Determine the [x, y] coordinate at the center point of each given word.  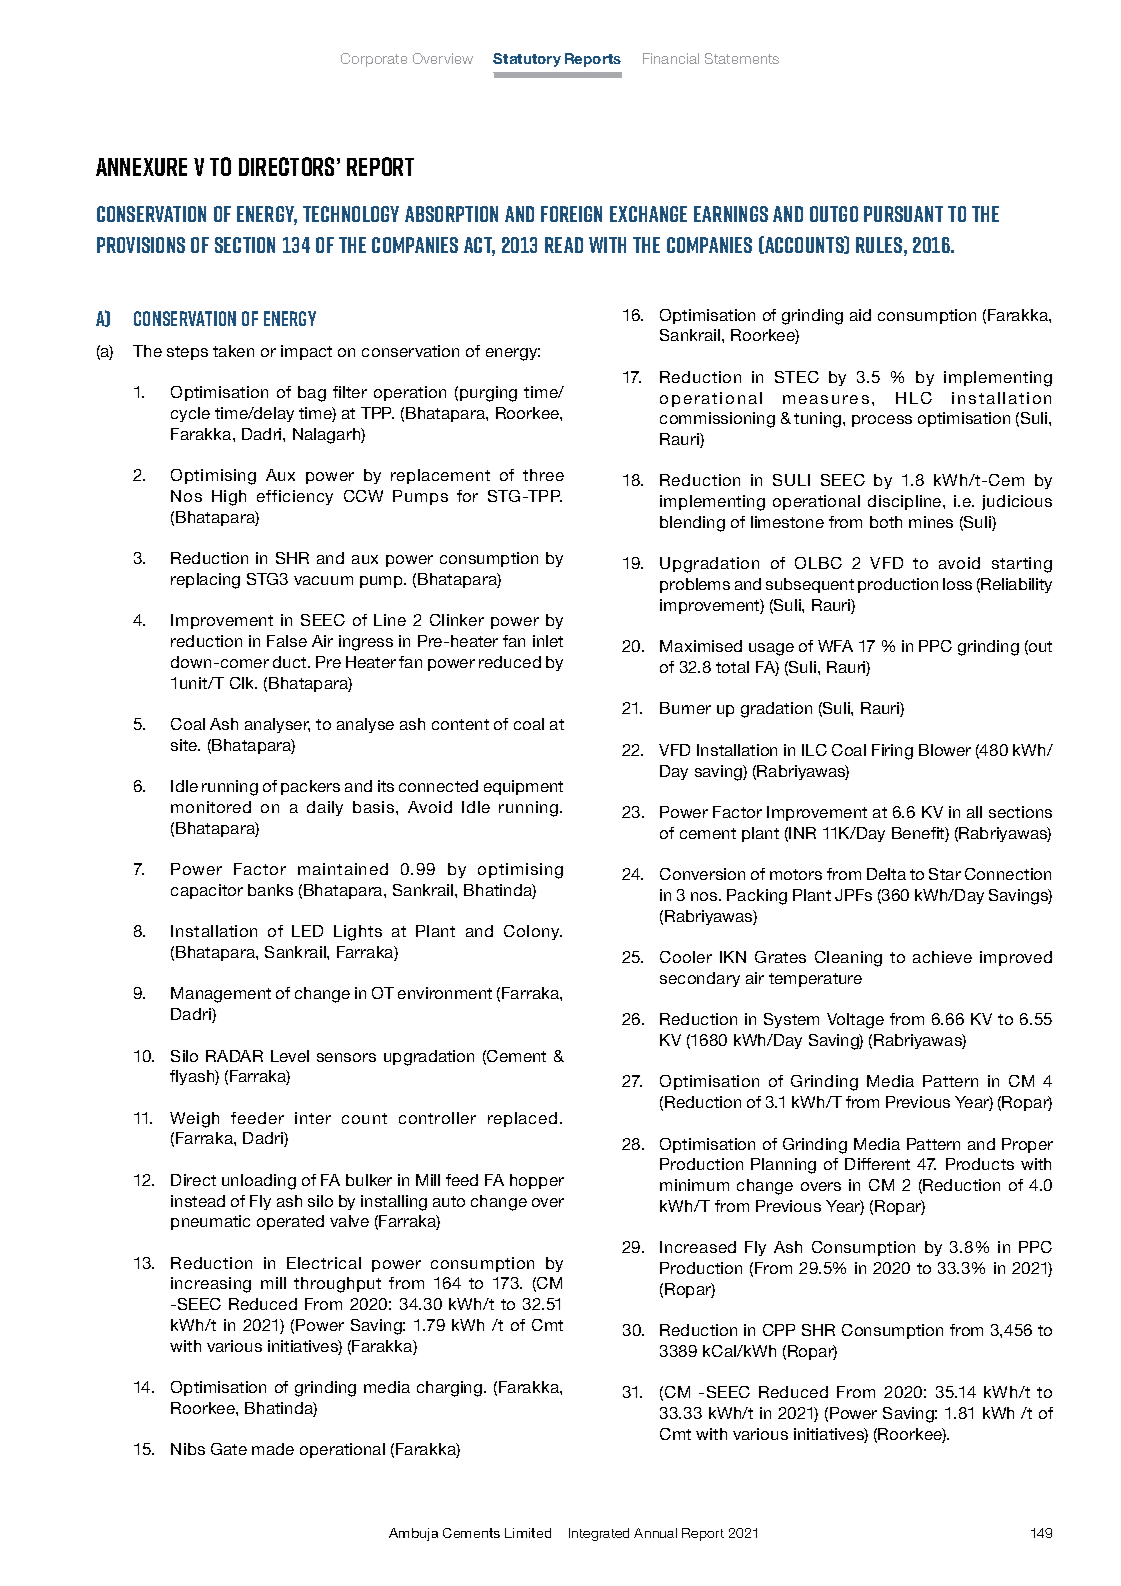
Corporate [374, 60]
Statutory [527, 60]
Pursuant [903, 214]
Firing [892, 752]
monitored [211, 807]
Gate [229, 1449]
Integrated [599, 1534]
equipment [523, 787]
